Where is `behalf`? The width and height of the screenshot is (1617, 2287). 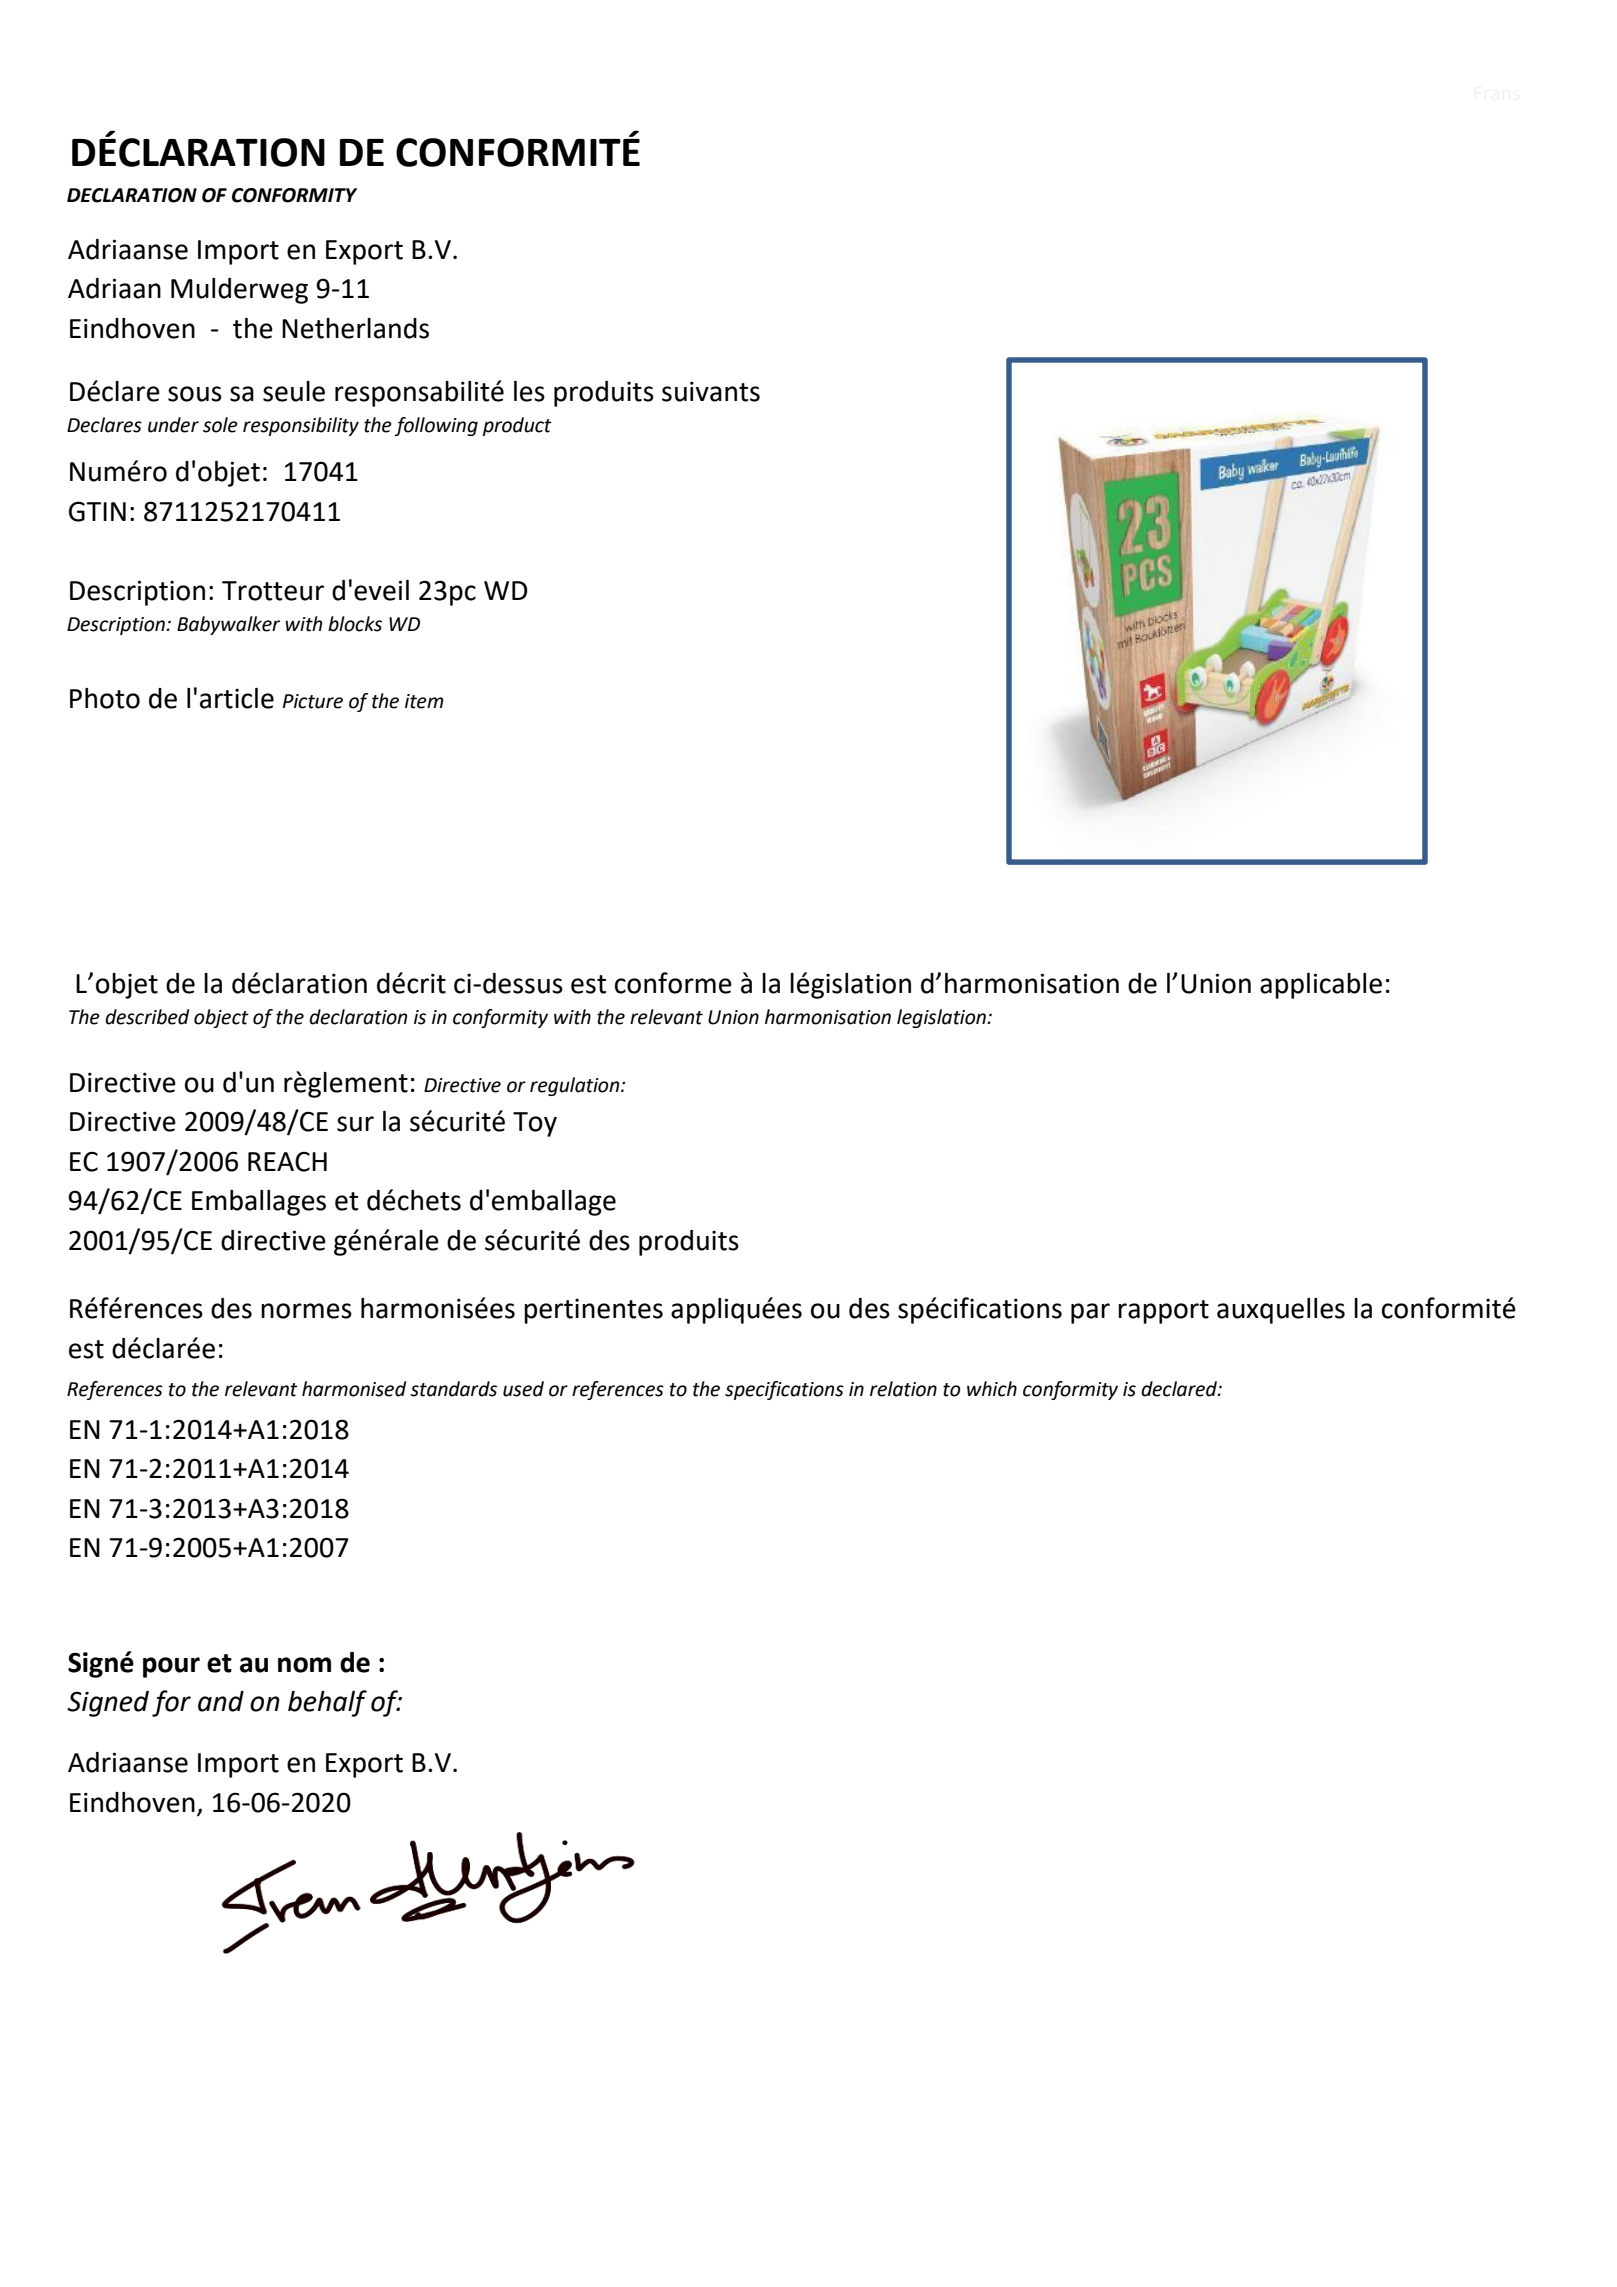 behalf is located at coordinates (327, 1703).
